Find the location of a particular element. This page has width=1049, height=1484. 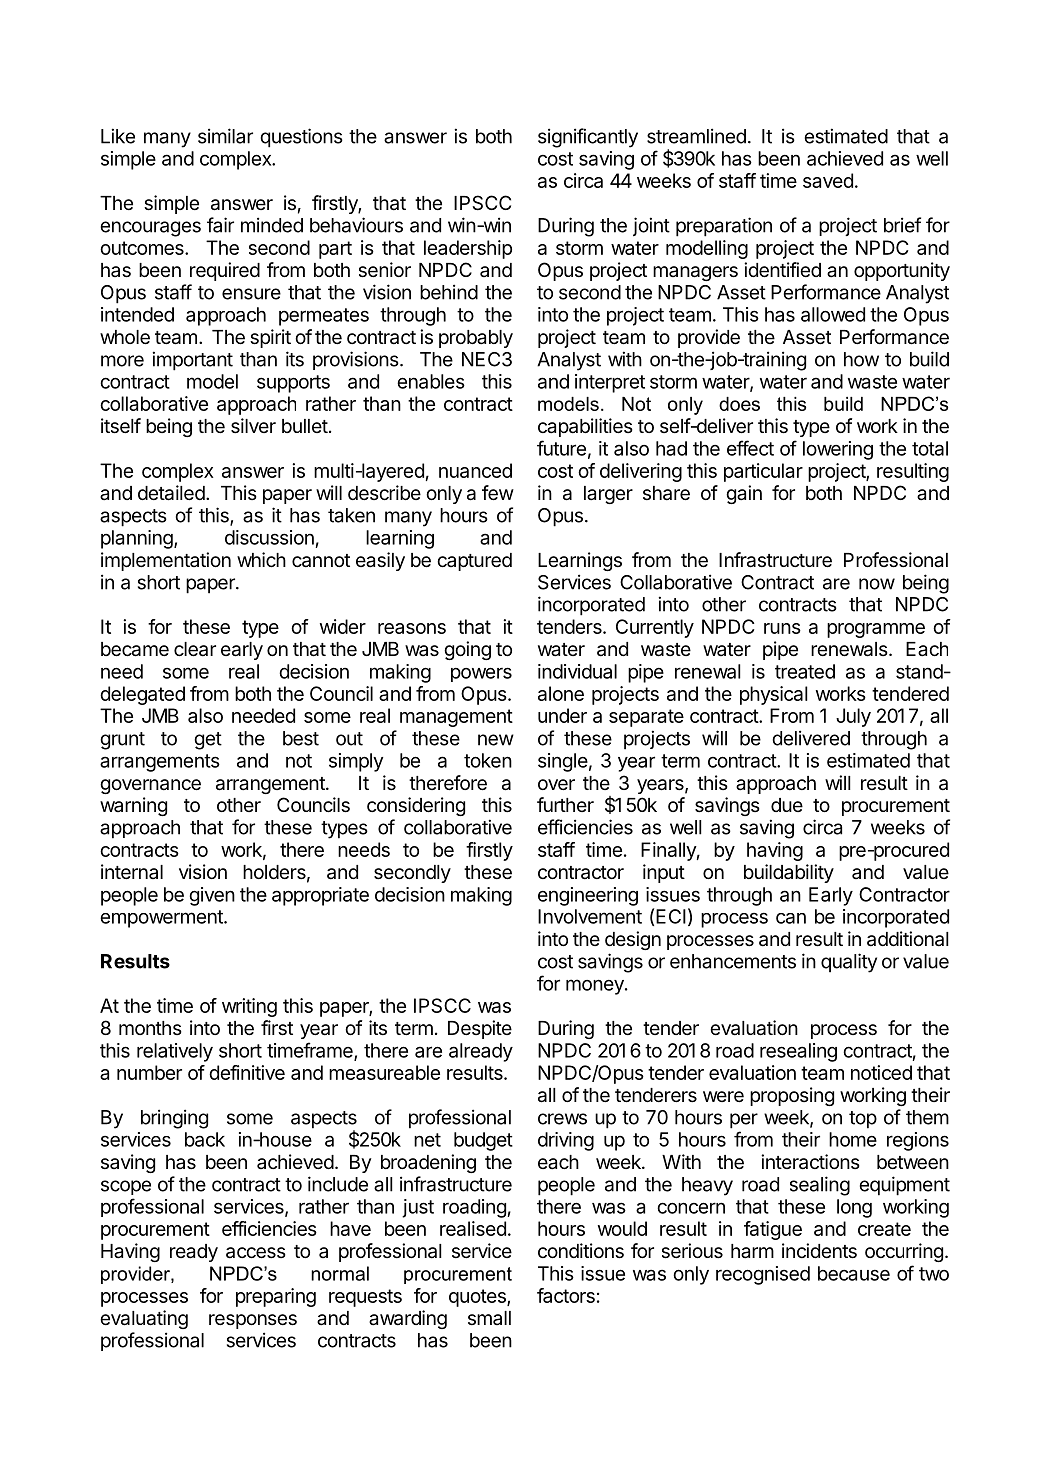

best is located at coordinates (301, 738).
